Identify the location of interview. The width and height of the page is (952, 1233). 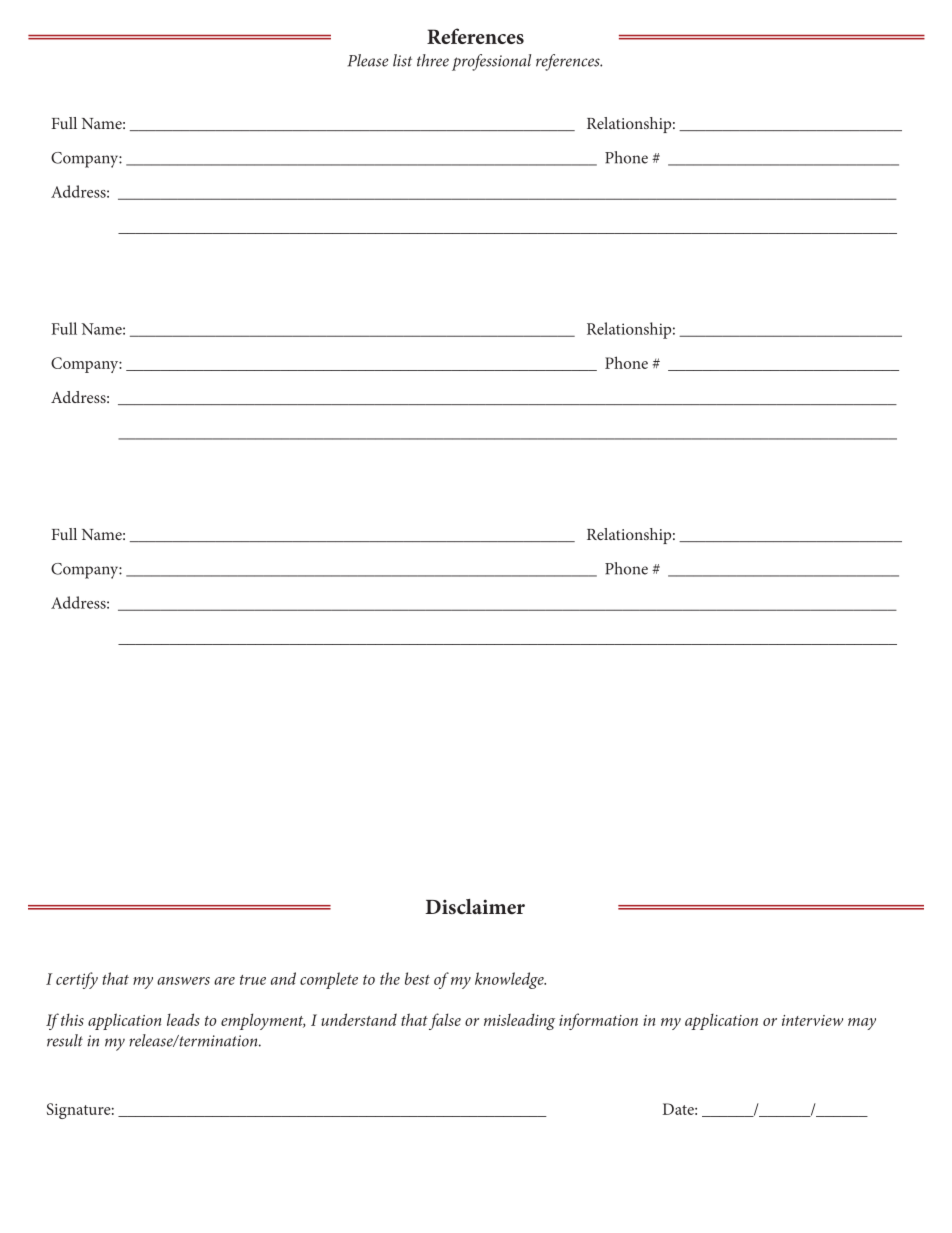
(812, 1020).
